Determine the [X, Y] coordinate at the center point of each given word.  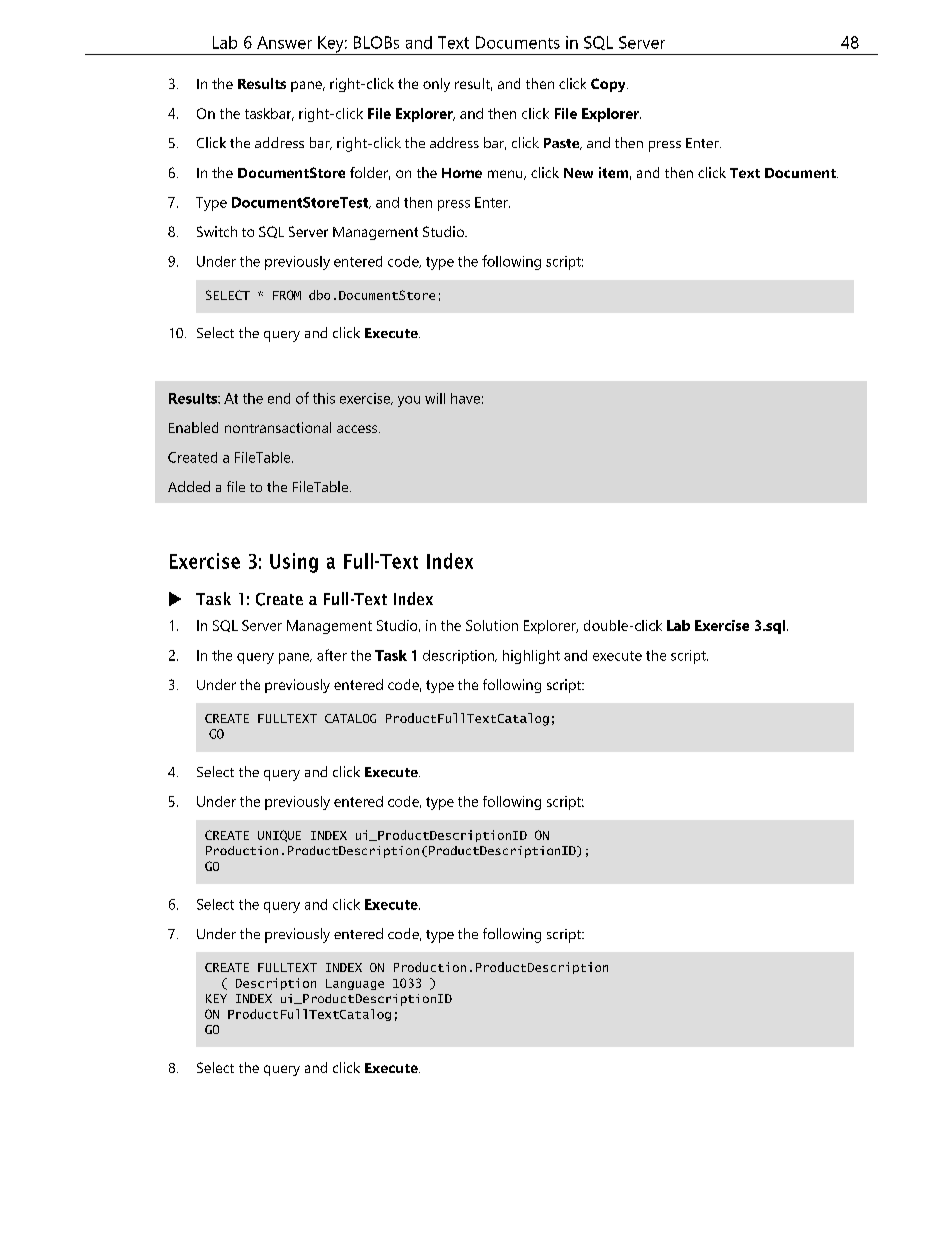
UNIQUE [279, 836]
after [332, 655]
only [436, 85]
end [279, 398]
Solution [492, 625]
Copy [609, 85]
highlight [531, 657]
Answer [284, 42]
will [435, 398]
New [578, 173]
